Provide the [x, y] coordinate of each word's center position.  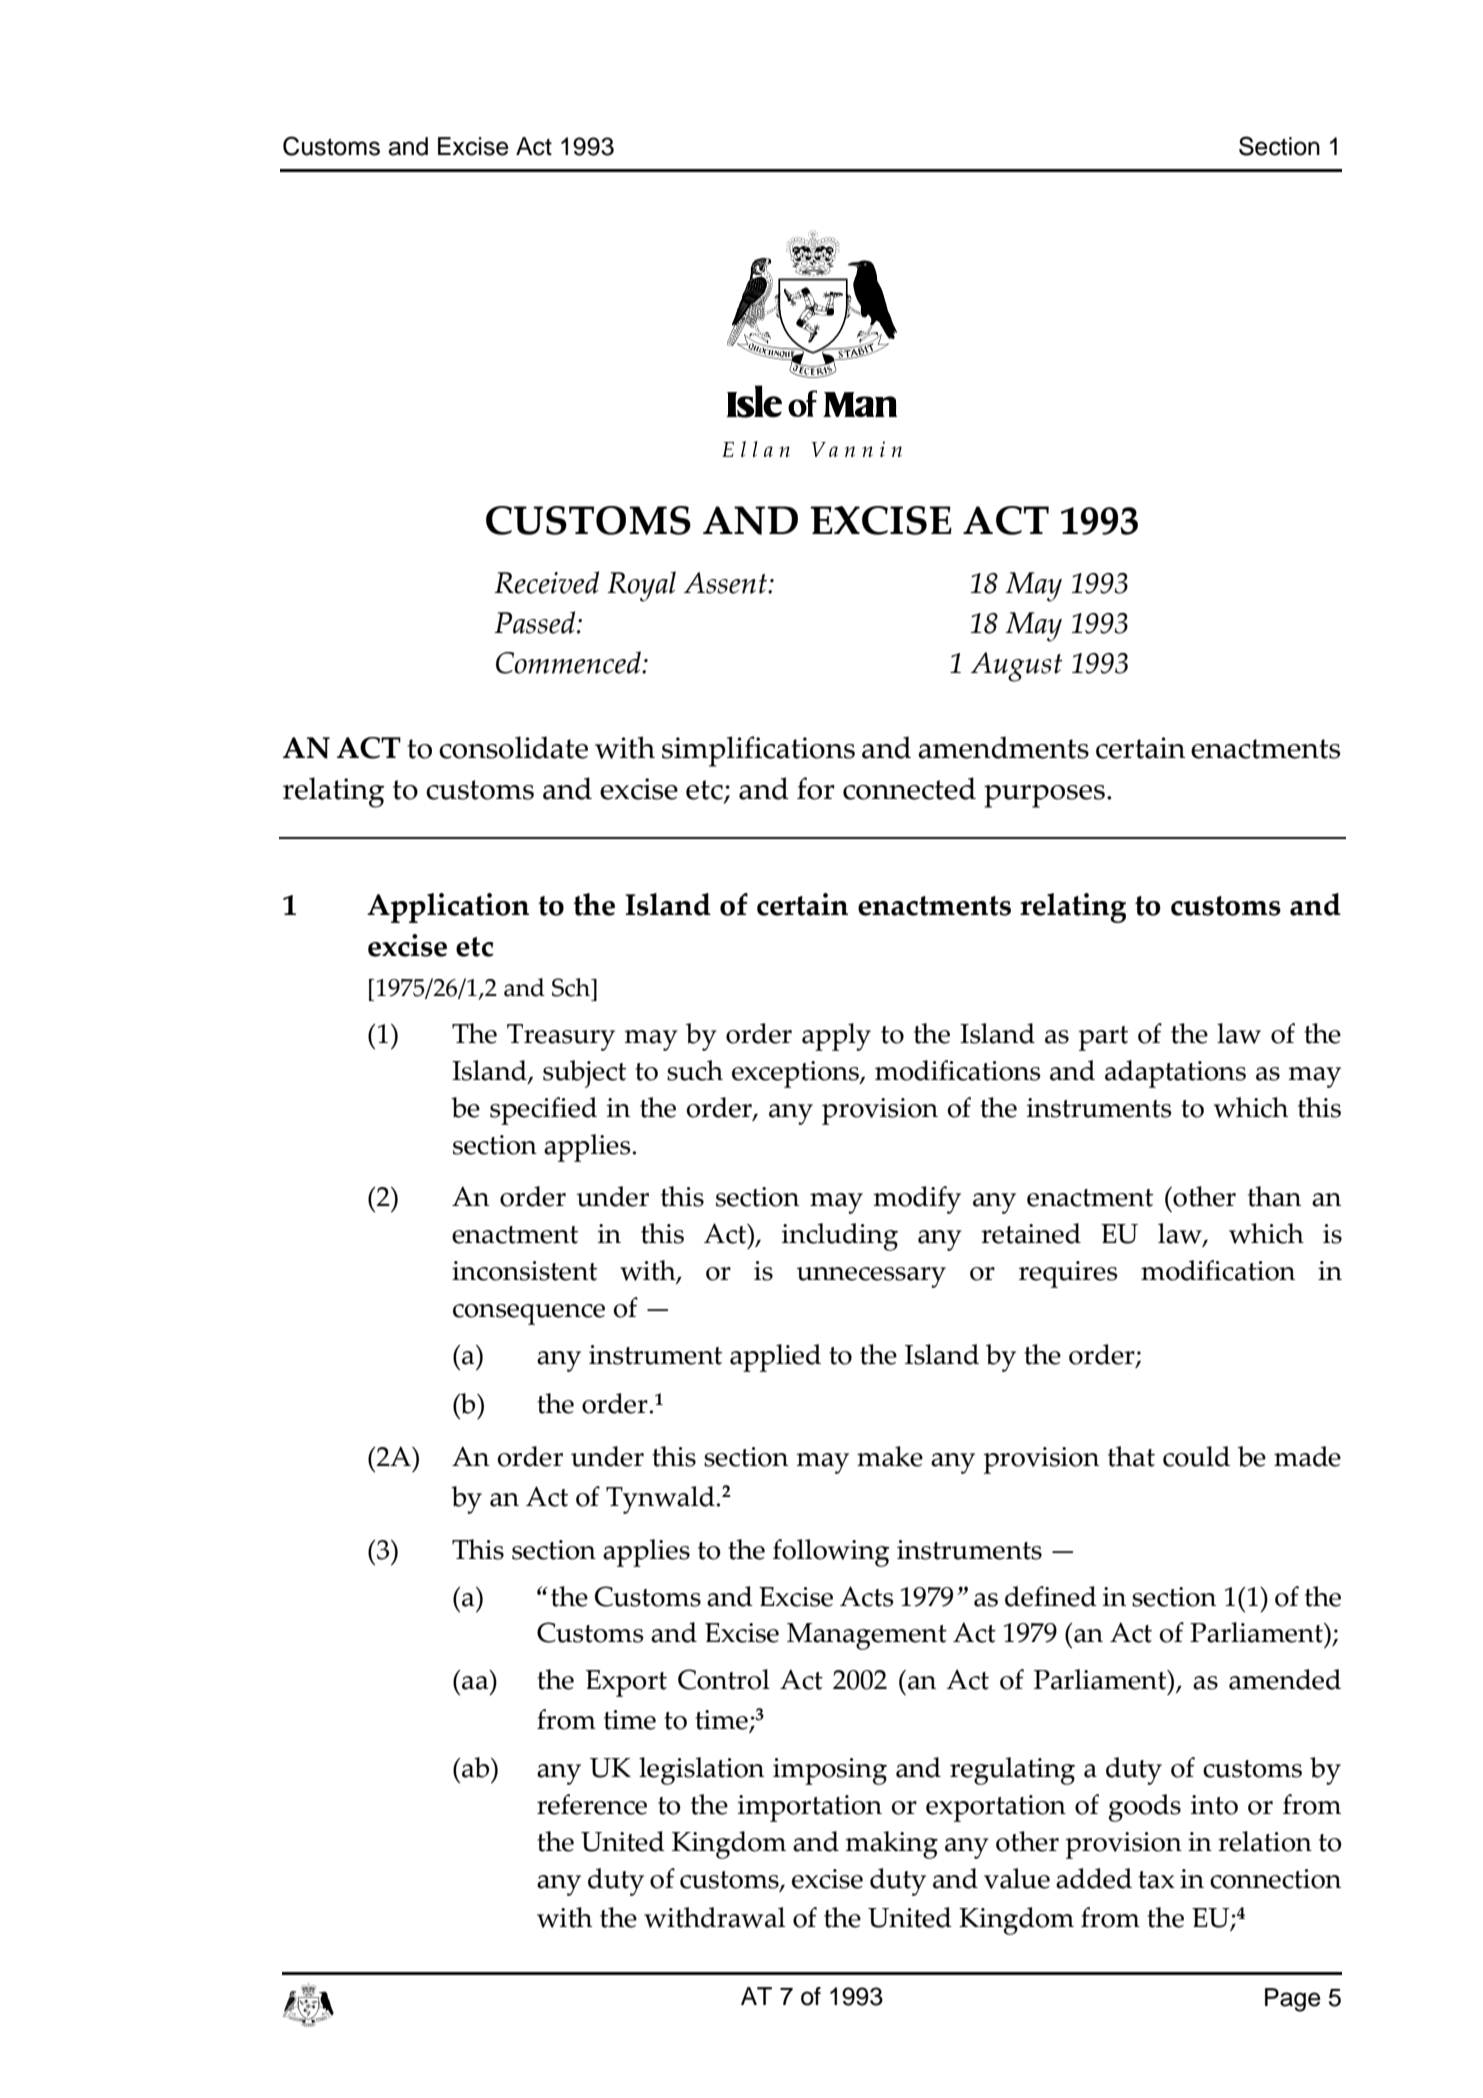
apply [836, 1037]
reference [592, 1804]
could [1196, 1456]
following [831, 1553]
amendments [1003, 747]
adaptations [1175, 1074]
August [1017, 667]
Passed [536, 622]
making [891, 1845]
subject [584, 1074]
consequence [529, 1314]
